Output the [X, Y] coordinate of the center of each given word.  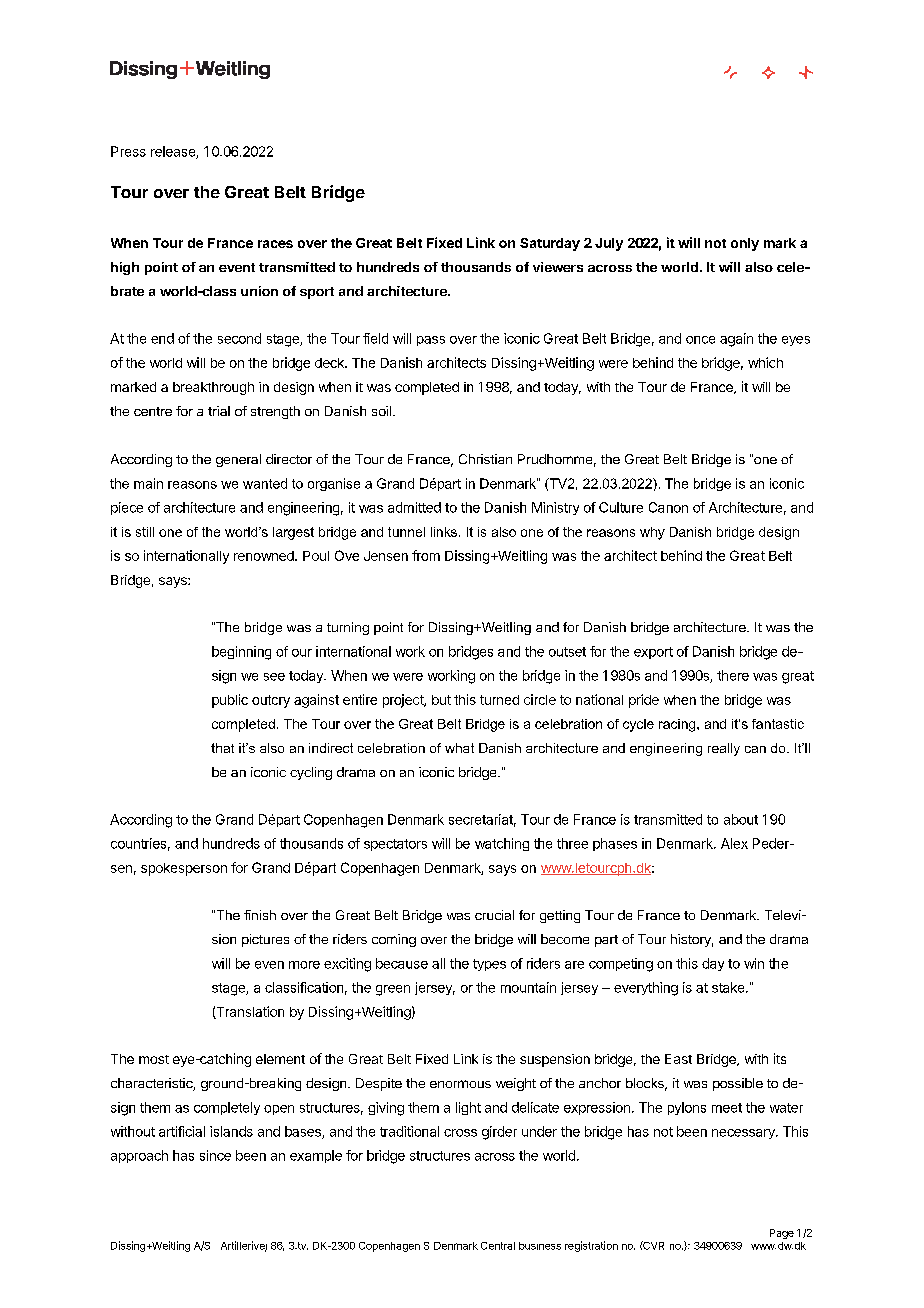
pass [431, 341]
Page [782, 1234]
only [745, 244]
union [259, 291]
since [215, 1155]
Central [498, 1246]
